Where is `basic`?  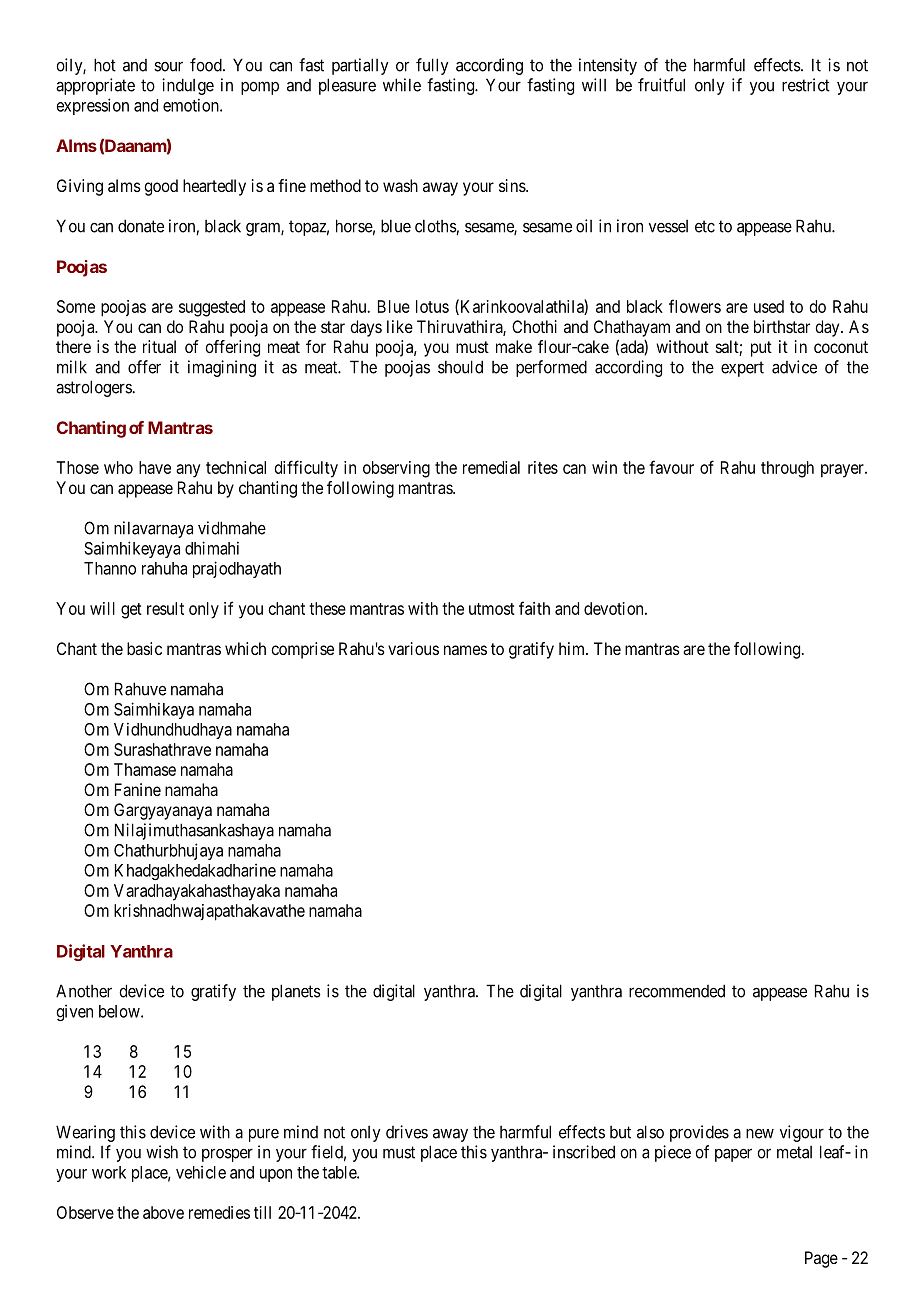 basic is located at coordinates (144, 648).
